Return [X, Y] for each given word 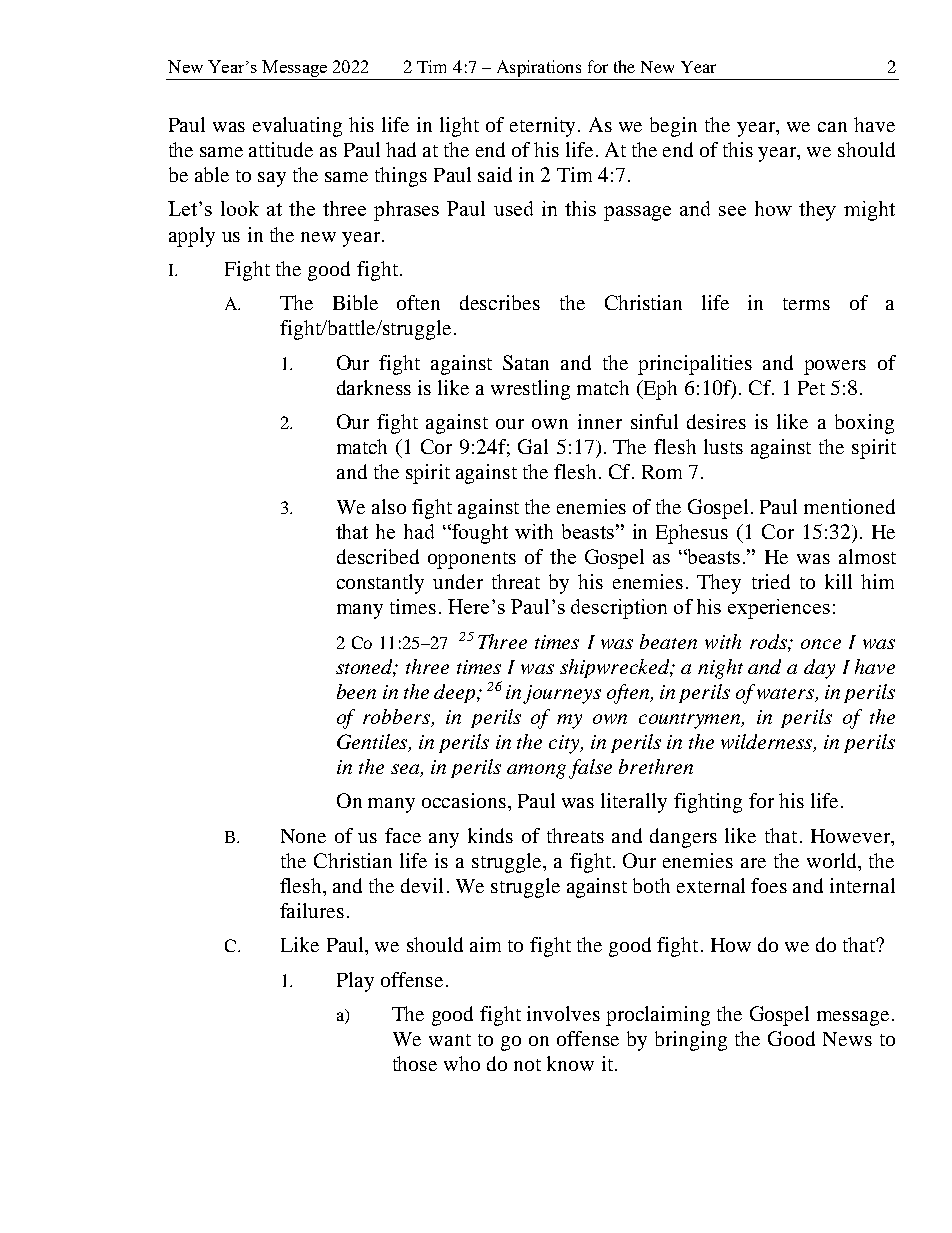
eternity [542, 127]
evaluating [297, 127]
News [847, 1039]
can [832, 127]
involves [563, 1013]
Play [355, 982]
